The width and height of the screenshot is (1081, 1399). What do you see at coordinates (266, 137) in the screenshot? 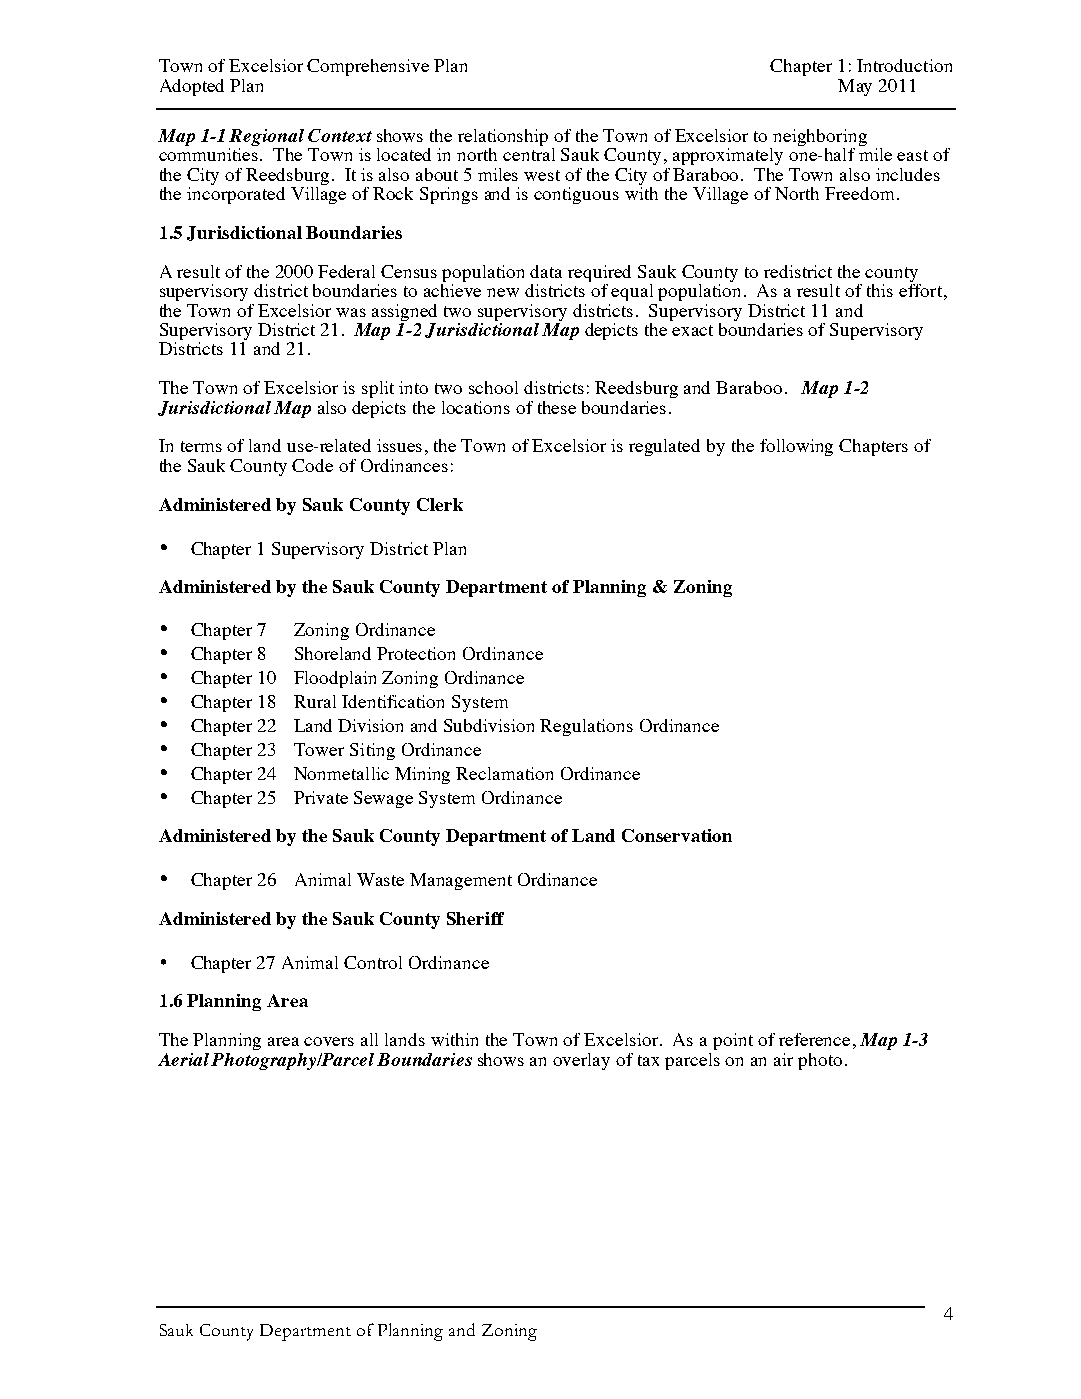
I see `Regional` at bounding box center [266, 137].
